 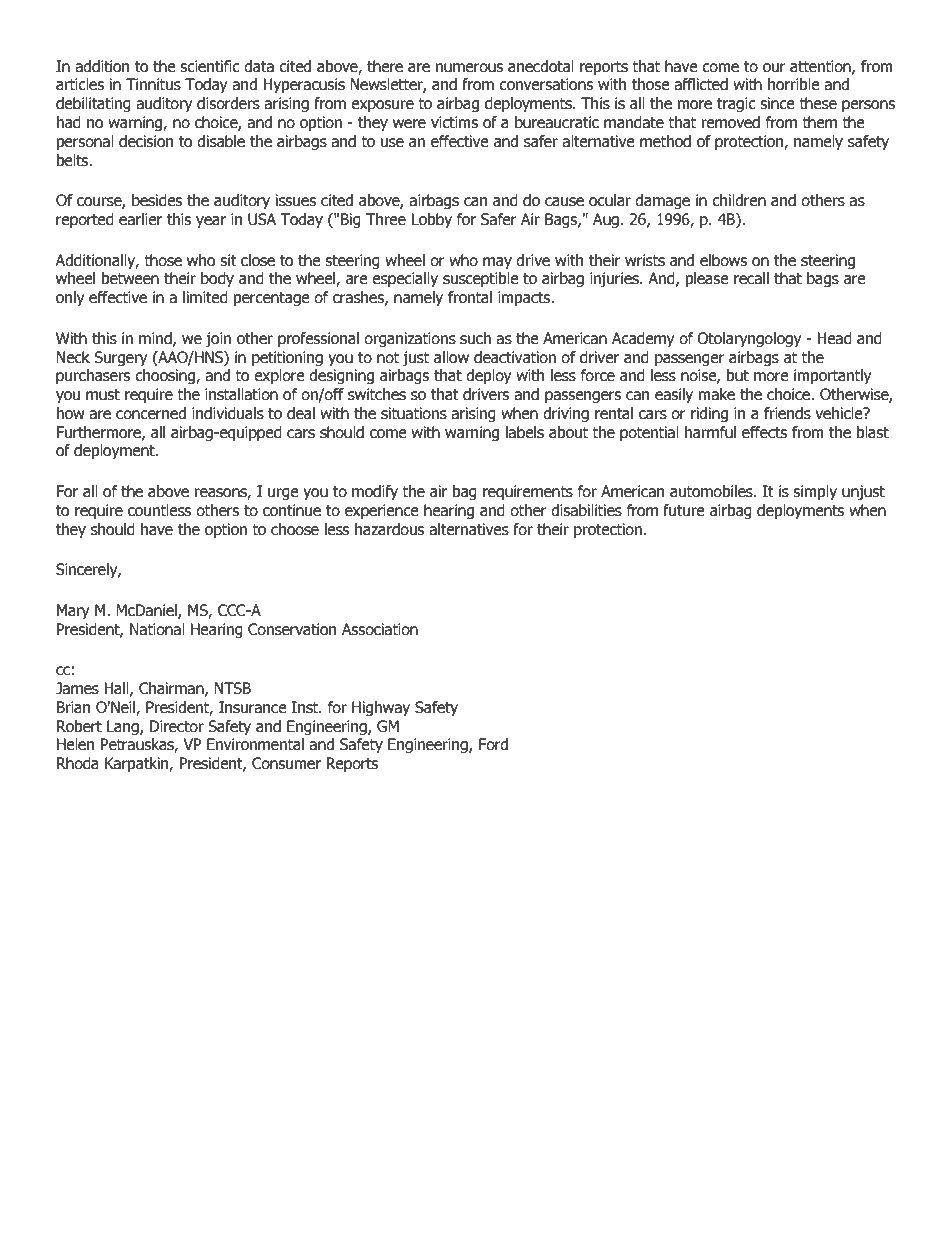 I want to click on numerous, so click(x=469, y=68).
